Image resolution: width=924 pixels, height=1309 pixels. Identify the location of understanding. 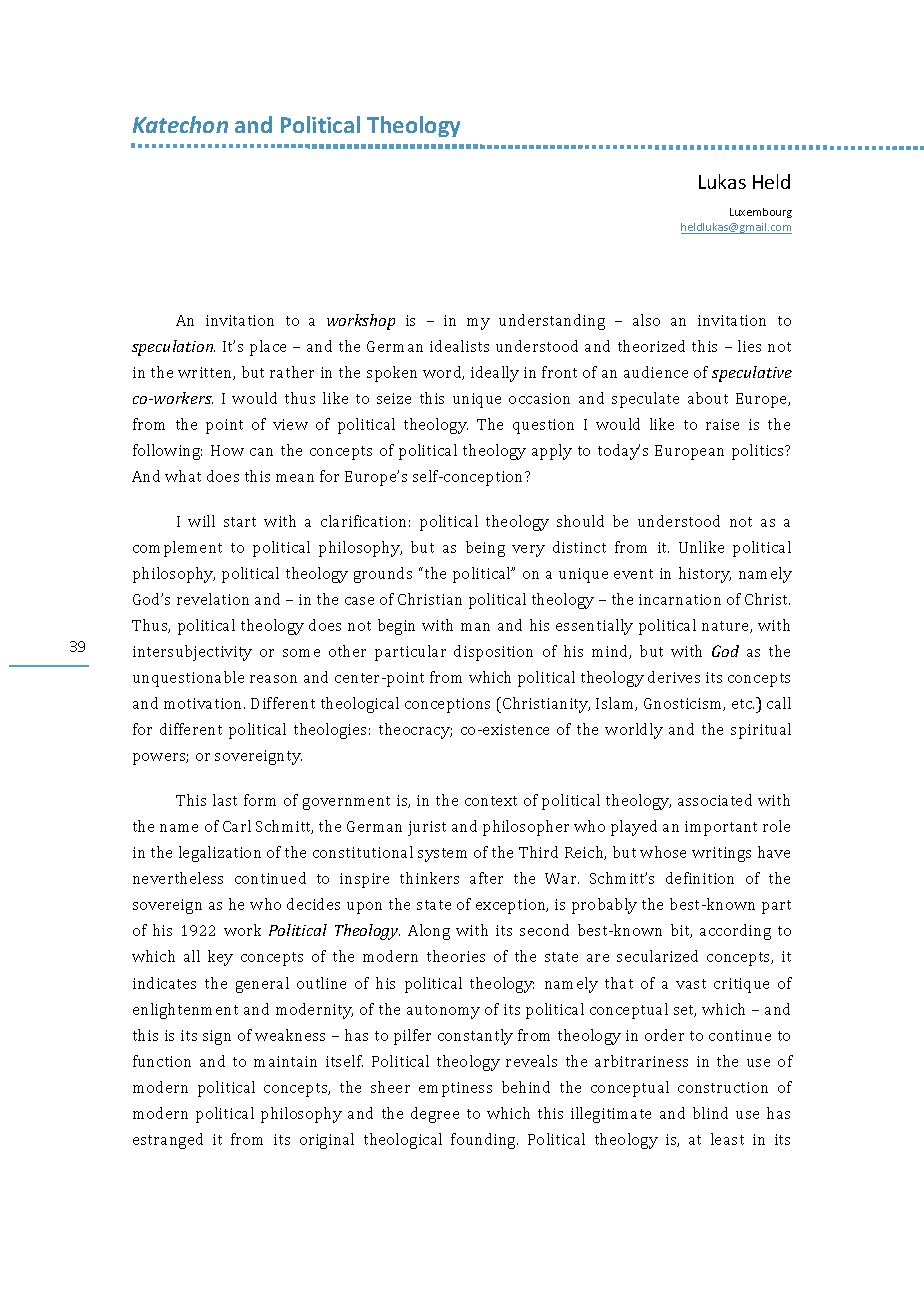
(552, 322).
